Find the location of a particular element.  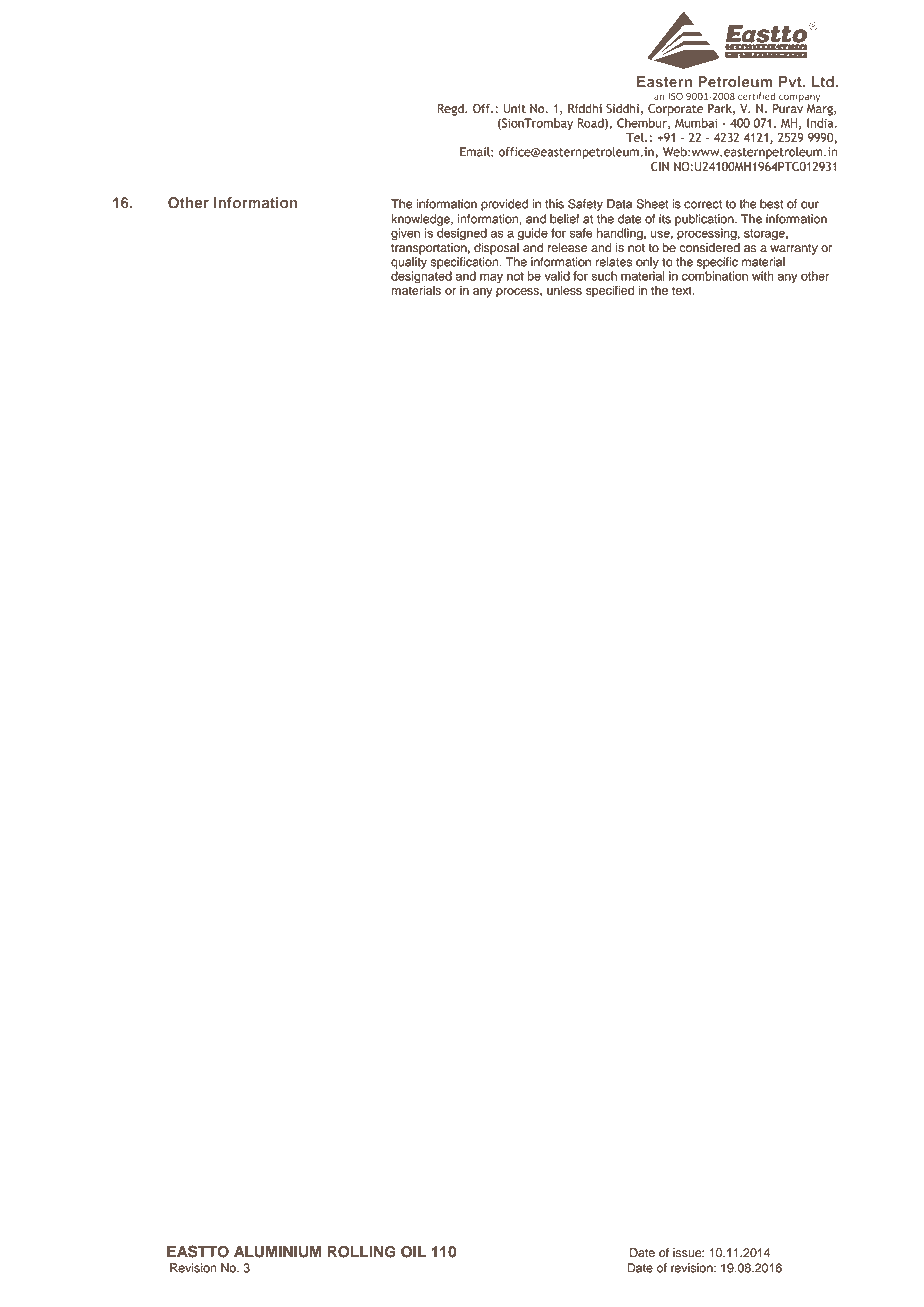

ALUMINIUM is located at coordinates (277, 1252).
